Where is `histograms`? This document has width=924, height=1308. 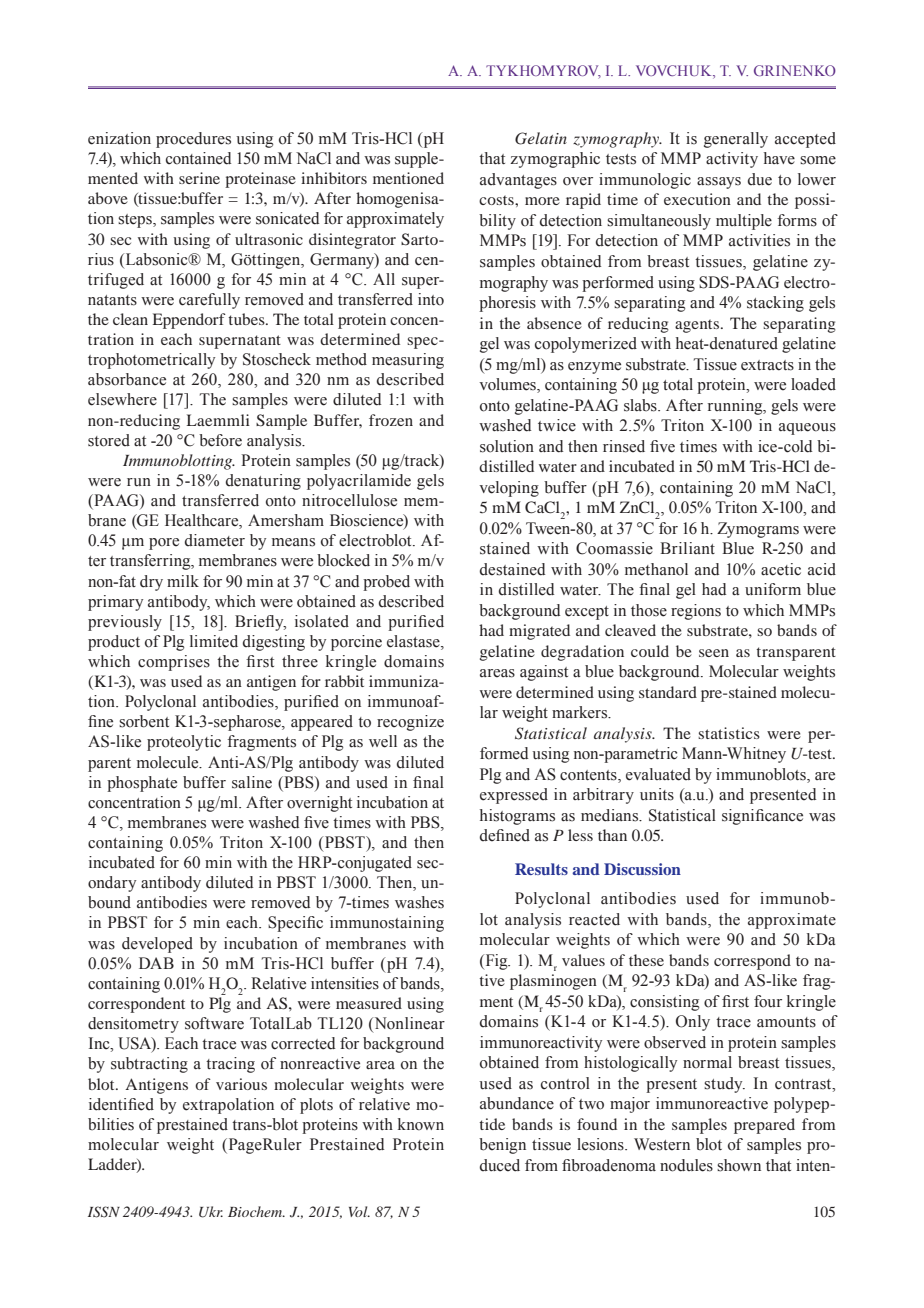 histograms is located at coordinates (517, 817).
